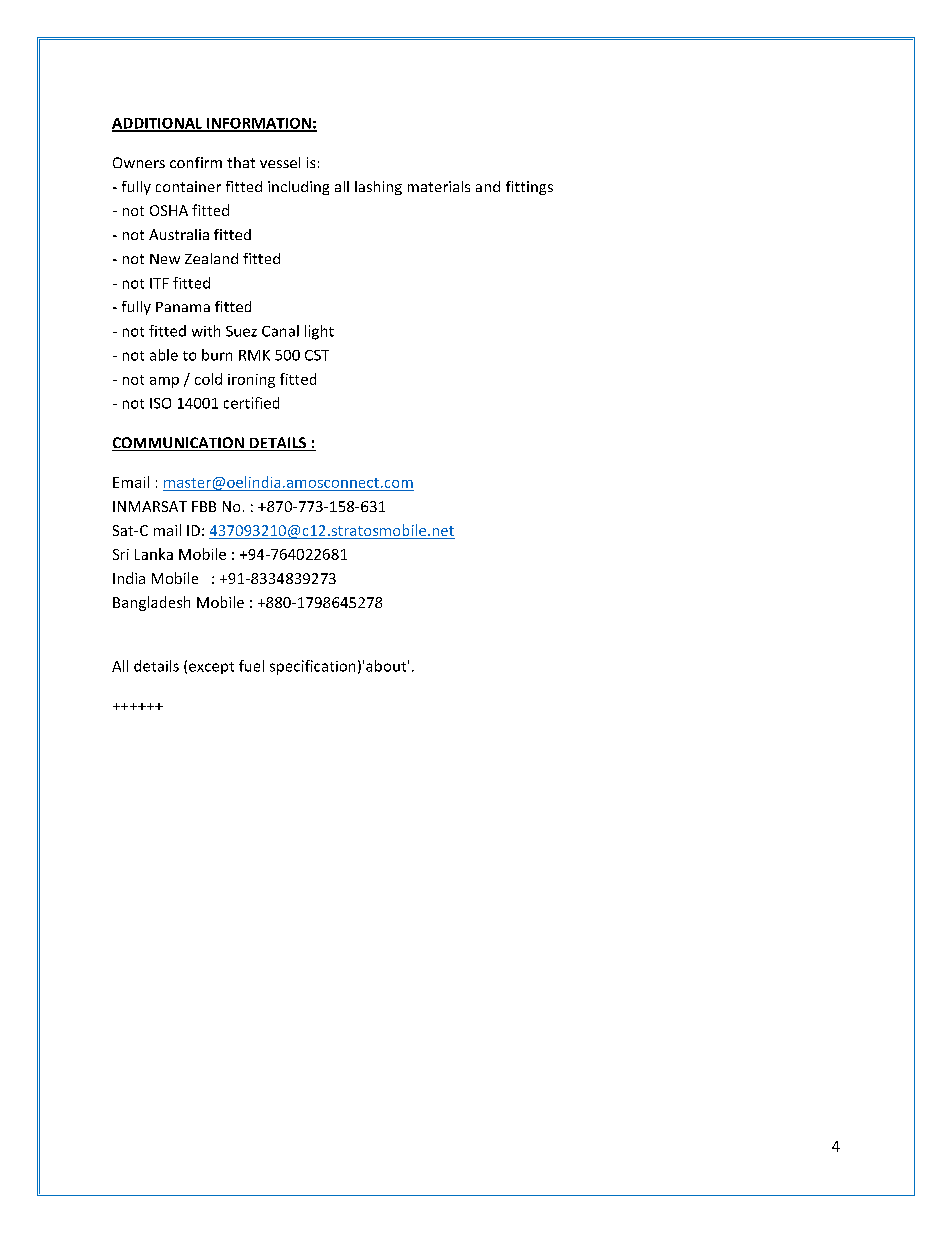 This screenshot has height=1233, width=952. I want to click on CST, so click(317, 355).
